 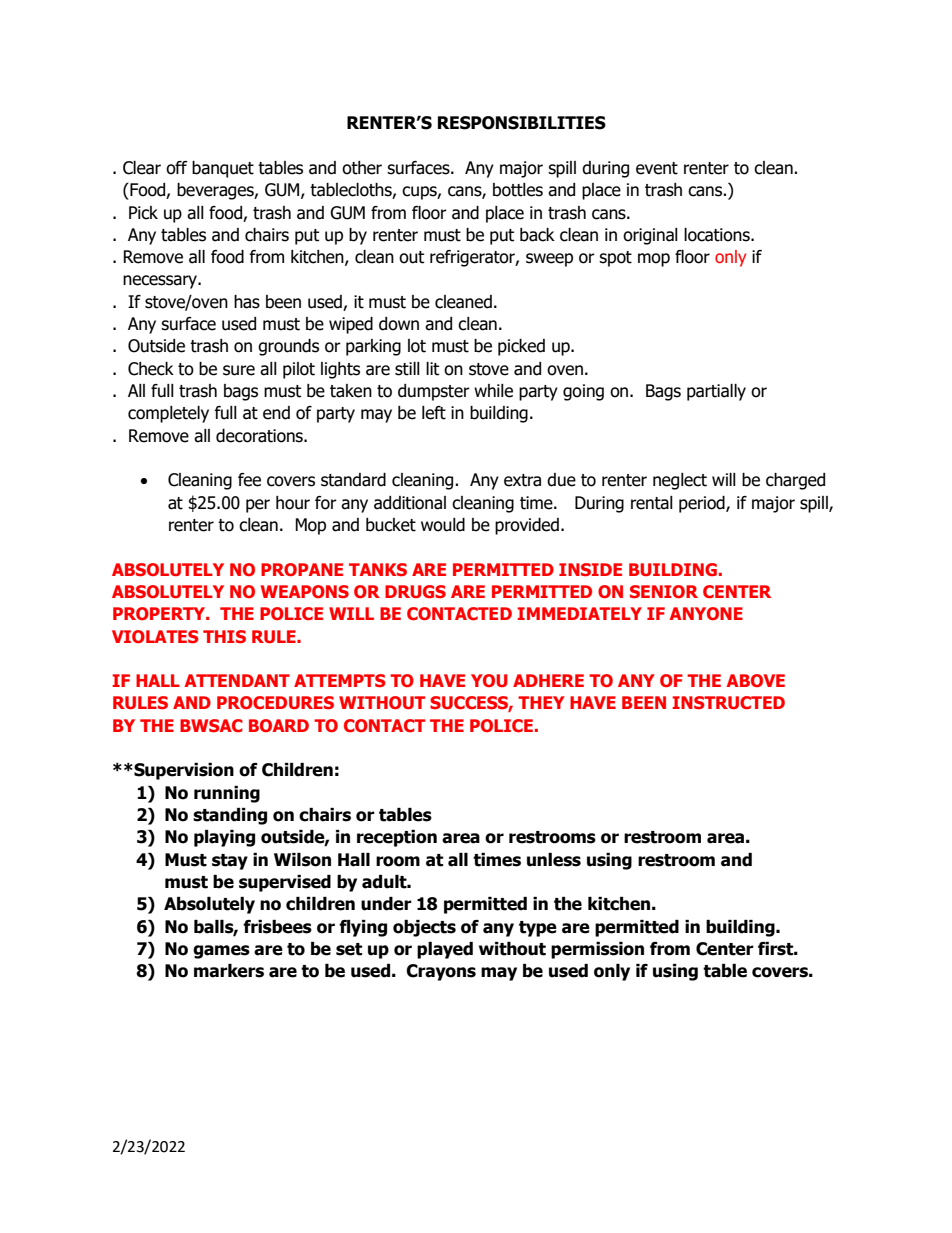 What do you see at coordinates (302, 569) in the page?
I see `PROPANE` at bounding box center [302, 569].
